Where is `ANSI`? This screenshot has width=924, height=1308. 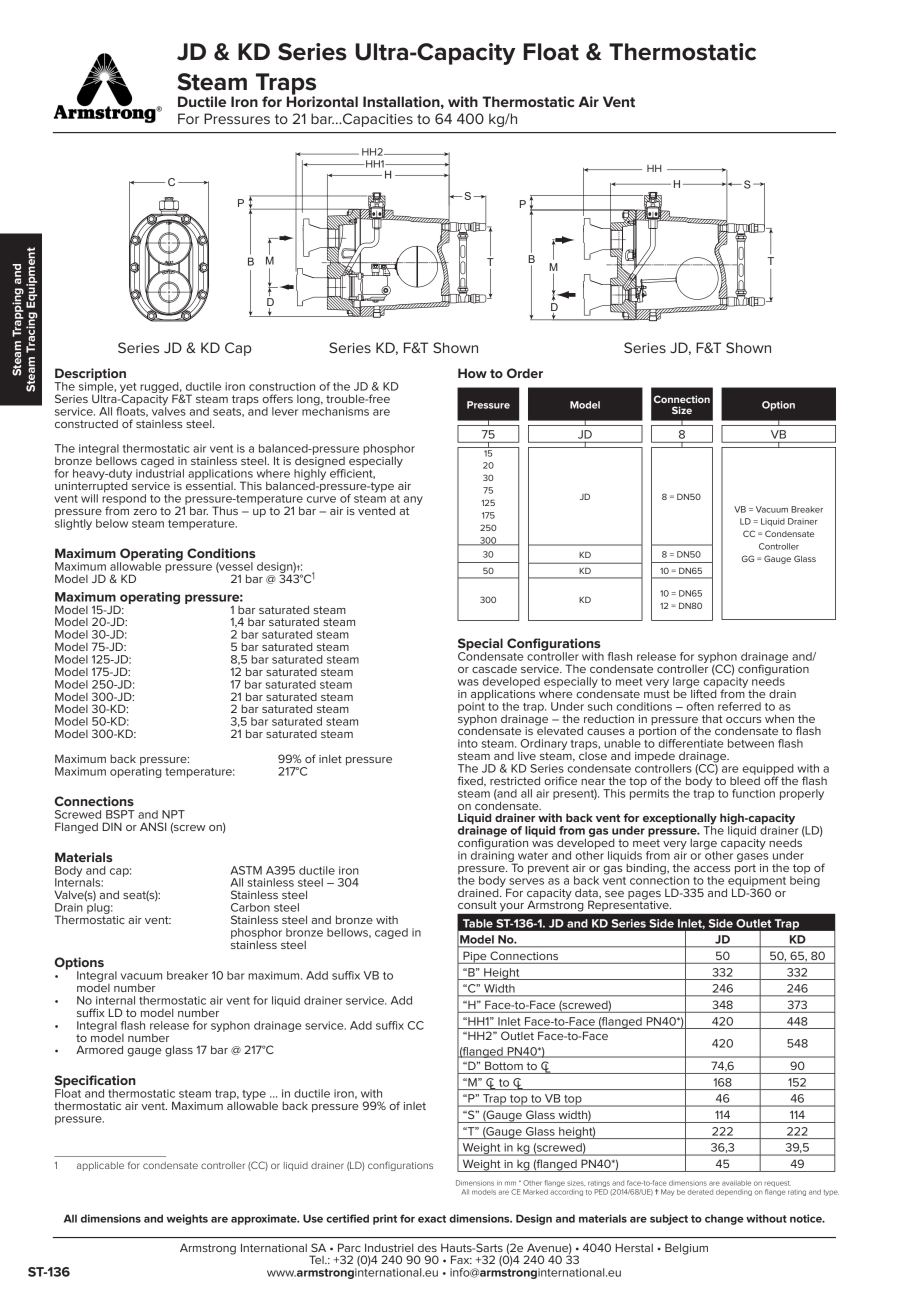 ANSI is located at coordinates (153, 826).
